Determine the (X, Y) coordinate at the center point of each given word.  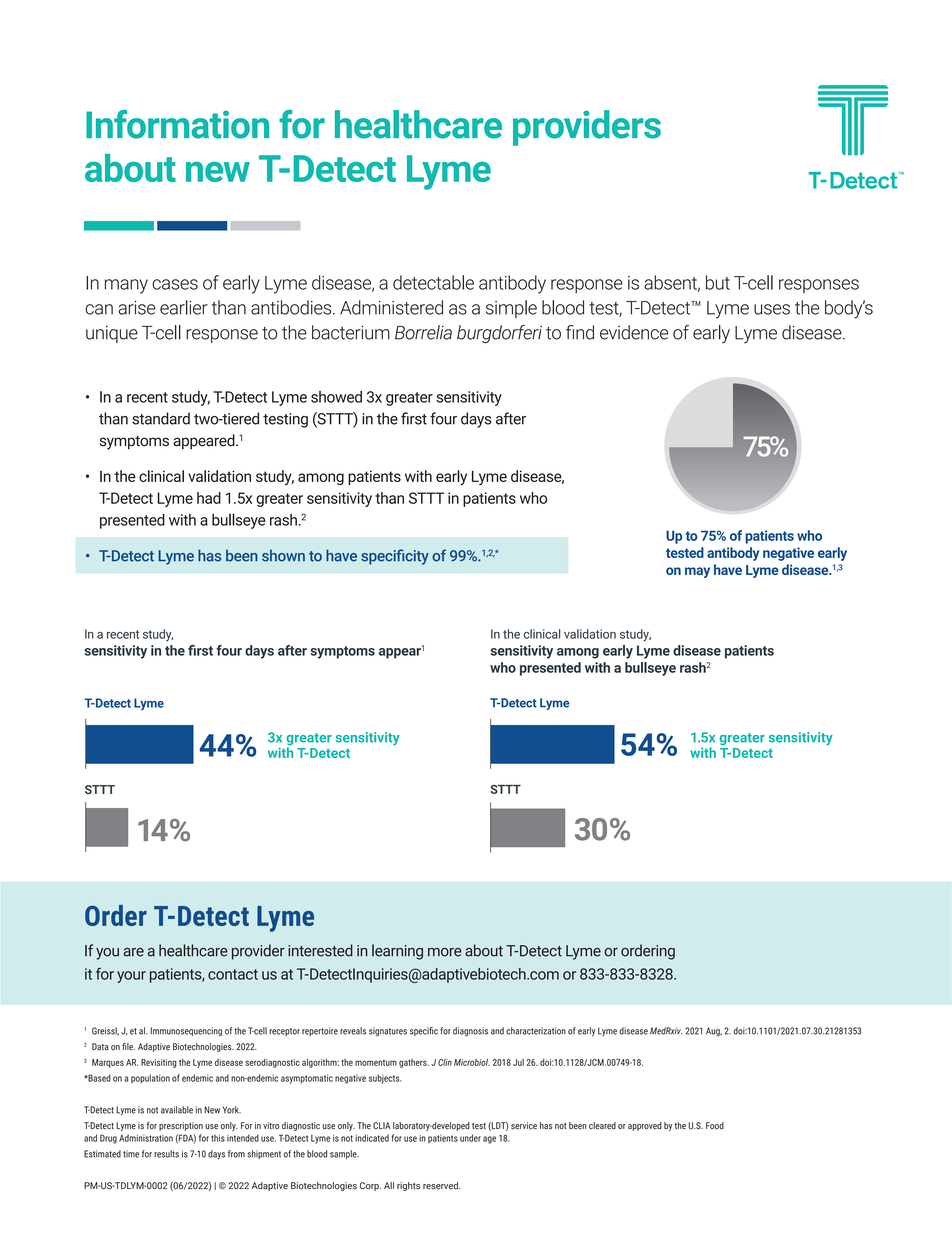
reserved (441, 1186)
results (166, 1154)
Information (177, 124)
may (697, 572)
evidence (634, 332)
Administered (391, 307)
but (718, 282)
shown (283, 555)
